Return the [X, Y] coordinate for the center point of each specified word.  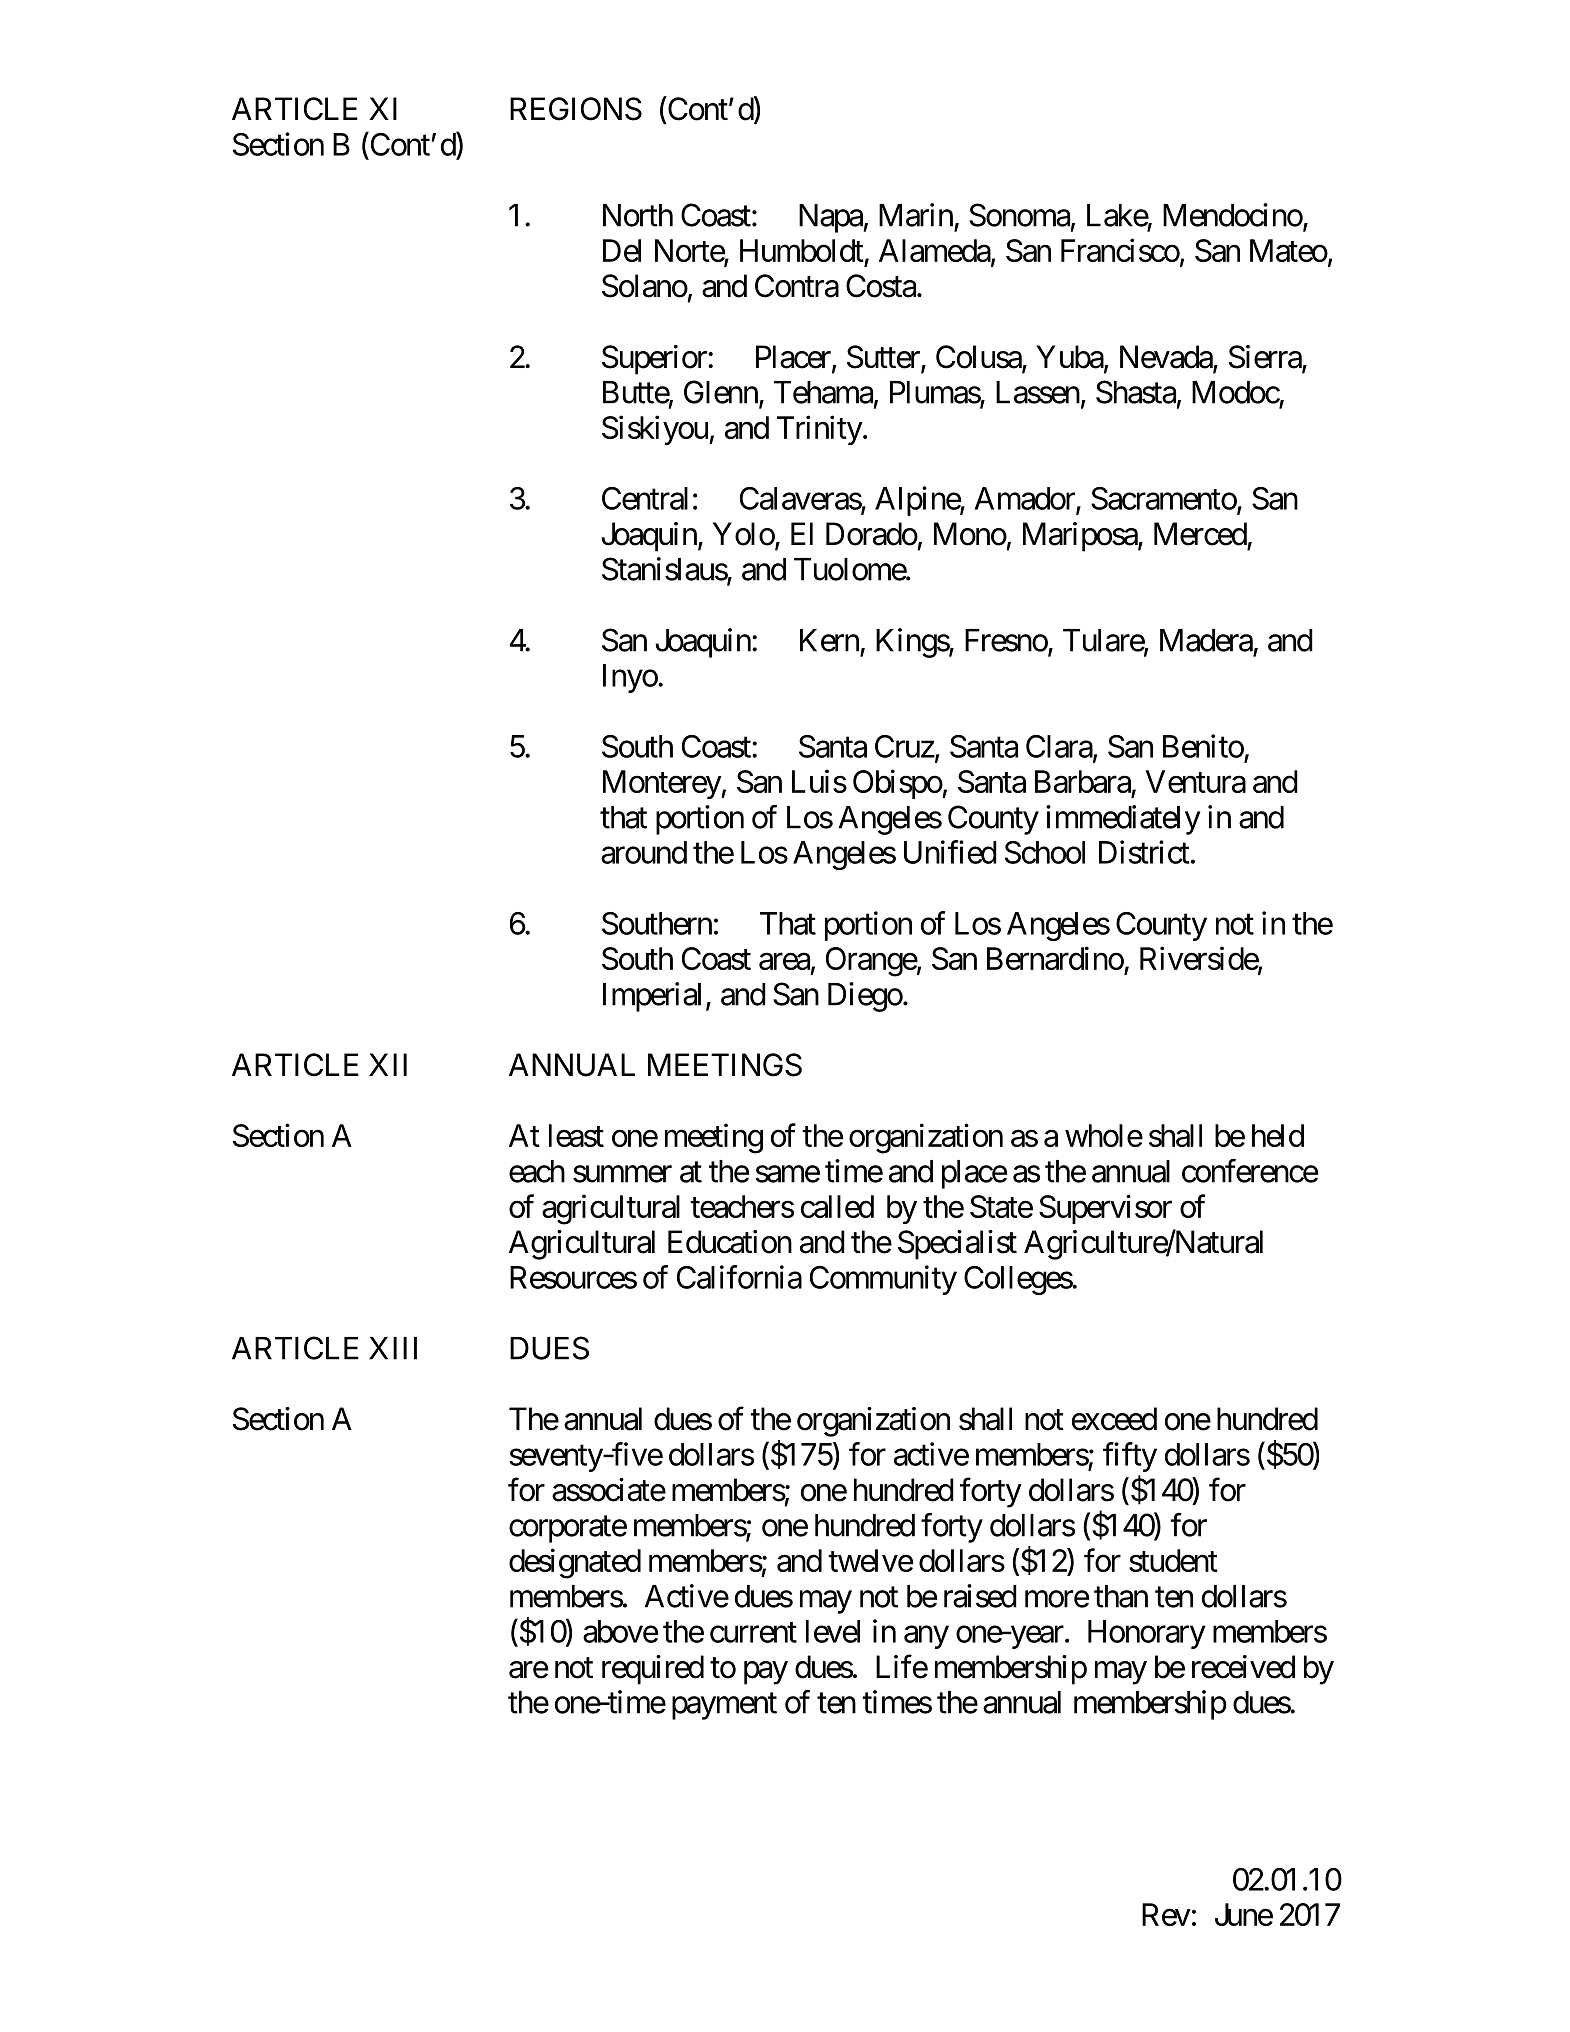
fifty [1130, 1457]
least [576, 1135]
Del [622, 250]
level [833, 1631]
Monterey [662, 784]
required [653, 1670]
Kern [829, 640]
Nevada [1167, 358]
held [1278, 1135]
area [784, 961]
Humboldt [802, 250]
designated [575, 1563]
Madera [1206, 640]
